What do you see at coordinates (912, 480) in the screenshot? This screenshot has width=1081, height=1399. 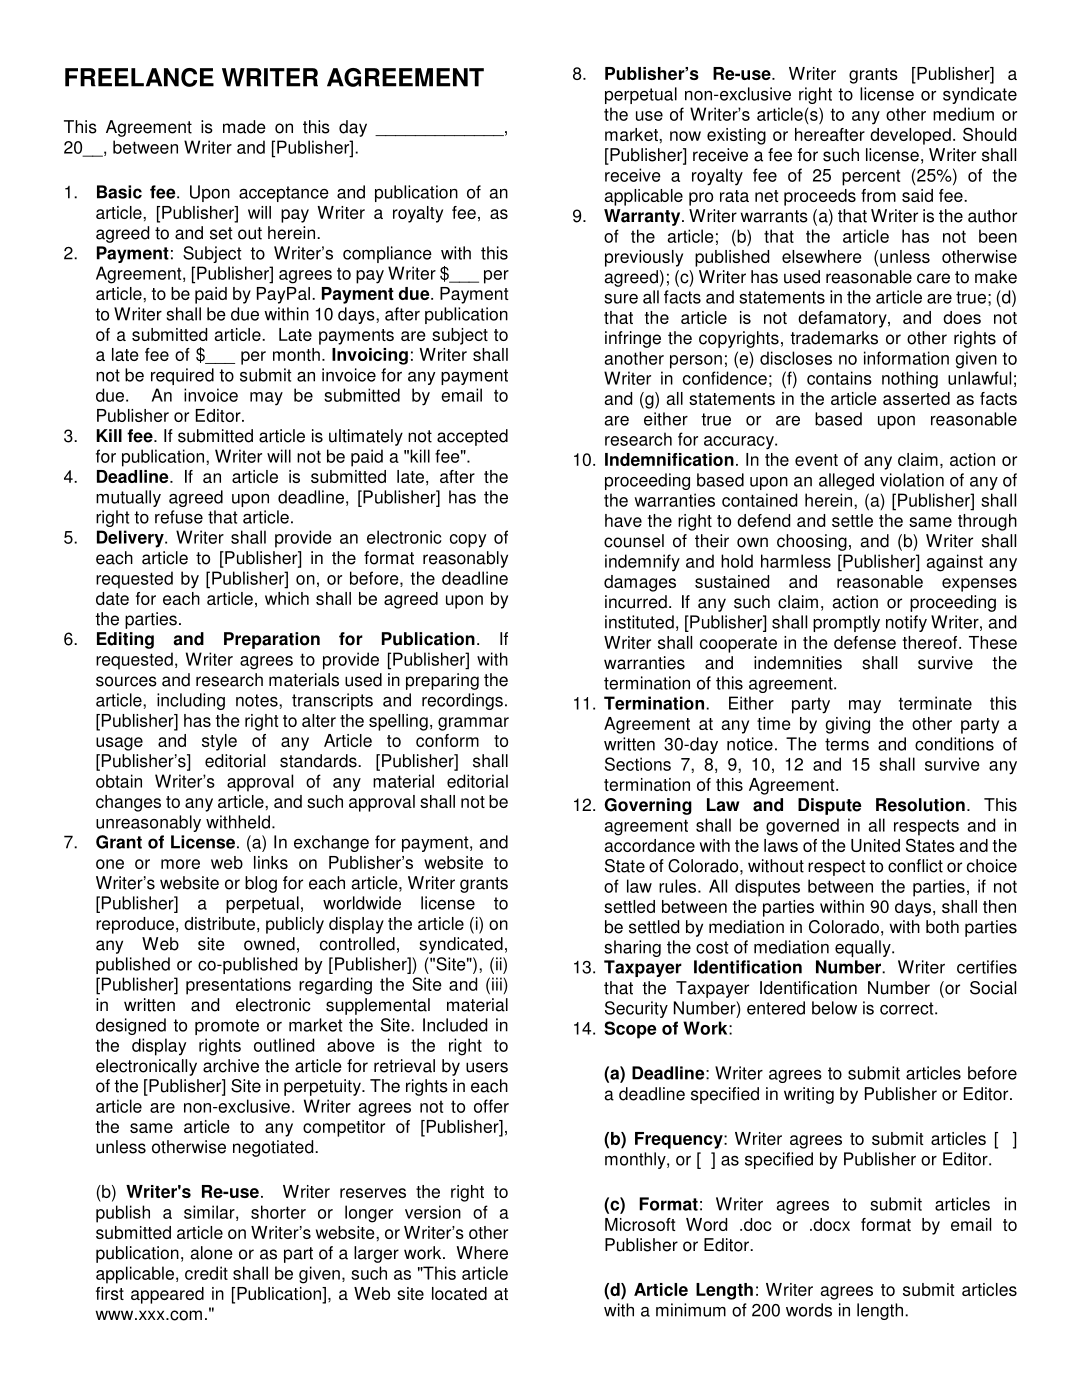 I see `violation` at bounding box center [912, 480].
